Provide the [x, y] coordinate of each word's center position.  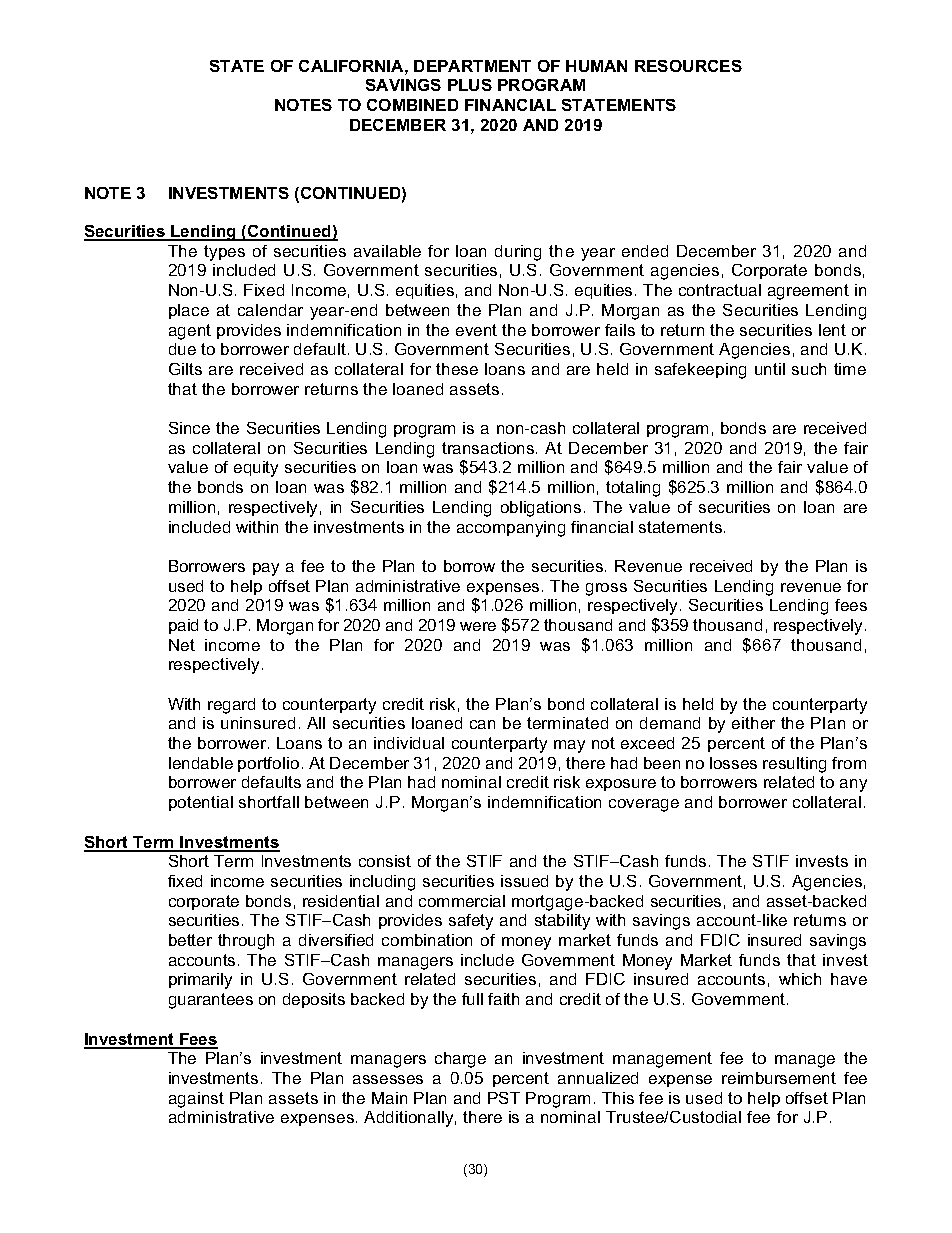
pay [266, 569]
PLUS [470, 85]
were [478, 626]
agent [190, 332]
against [196, 1100]
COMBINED [412, 105]
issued [524, 881]
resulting [794, 765]
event [476, 330]
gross [606, 589]
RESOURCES [688, 66]
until [770, 369]
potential [201, 803]
